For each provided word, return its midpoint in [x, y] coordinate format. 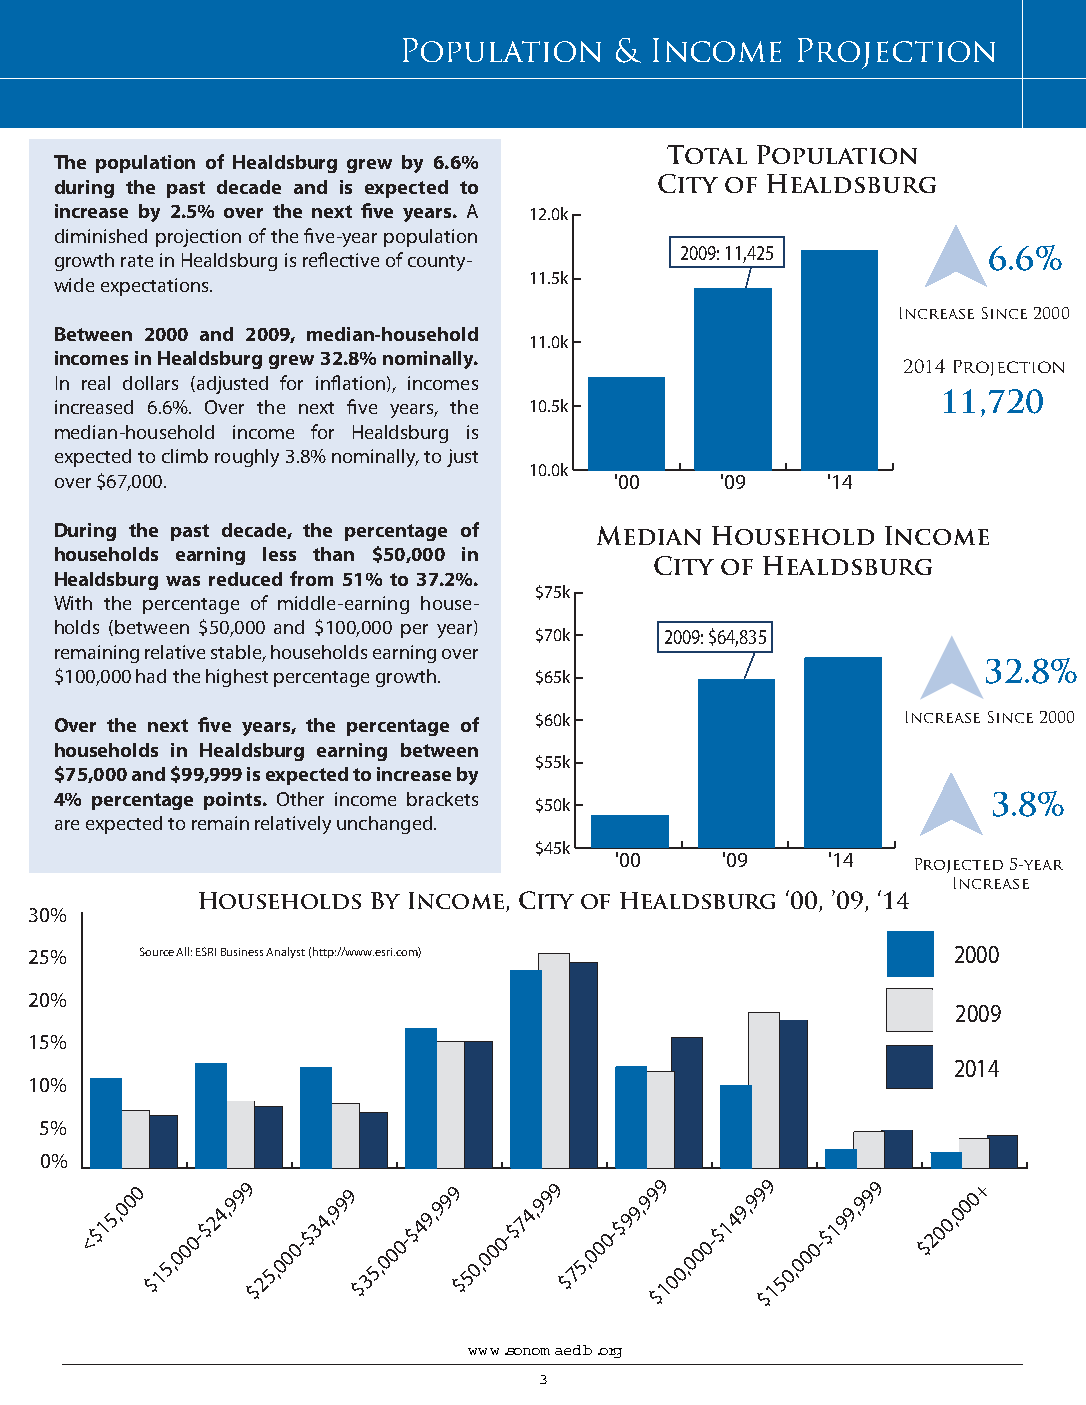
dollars [150, 383]
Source [157, 951]
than [333, 554]
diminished [101, 236]
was [183, 581]
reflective [341, 259]
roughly [247, 458]
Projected [959, 865]
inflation [350, 382]
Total [707, 154]
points [234, 801]
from [311, 578]
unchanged [384, 825]
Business [244, 952]
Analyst [285, 952]
